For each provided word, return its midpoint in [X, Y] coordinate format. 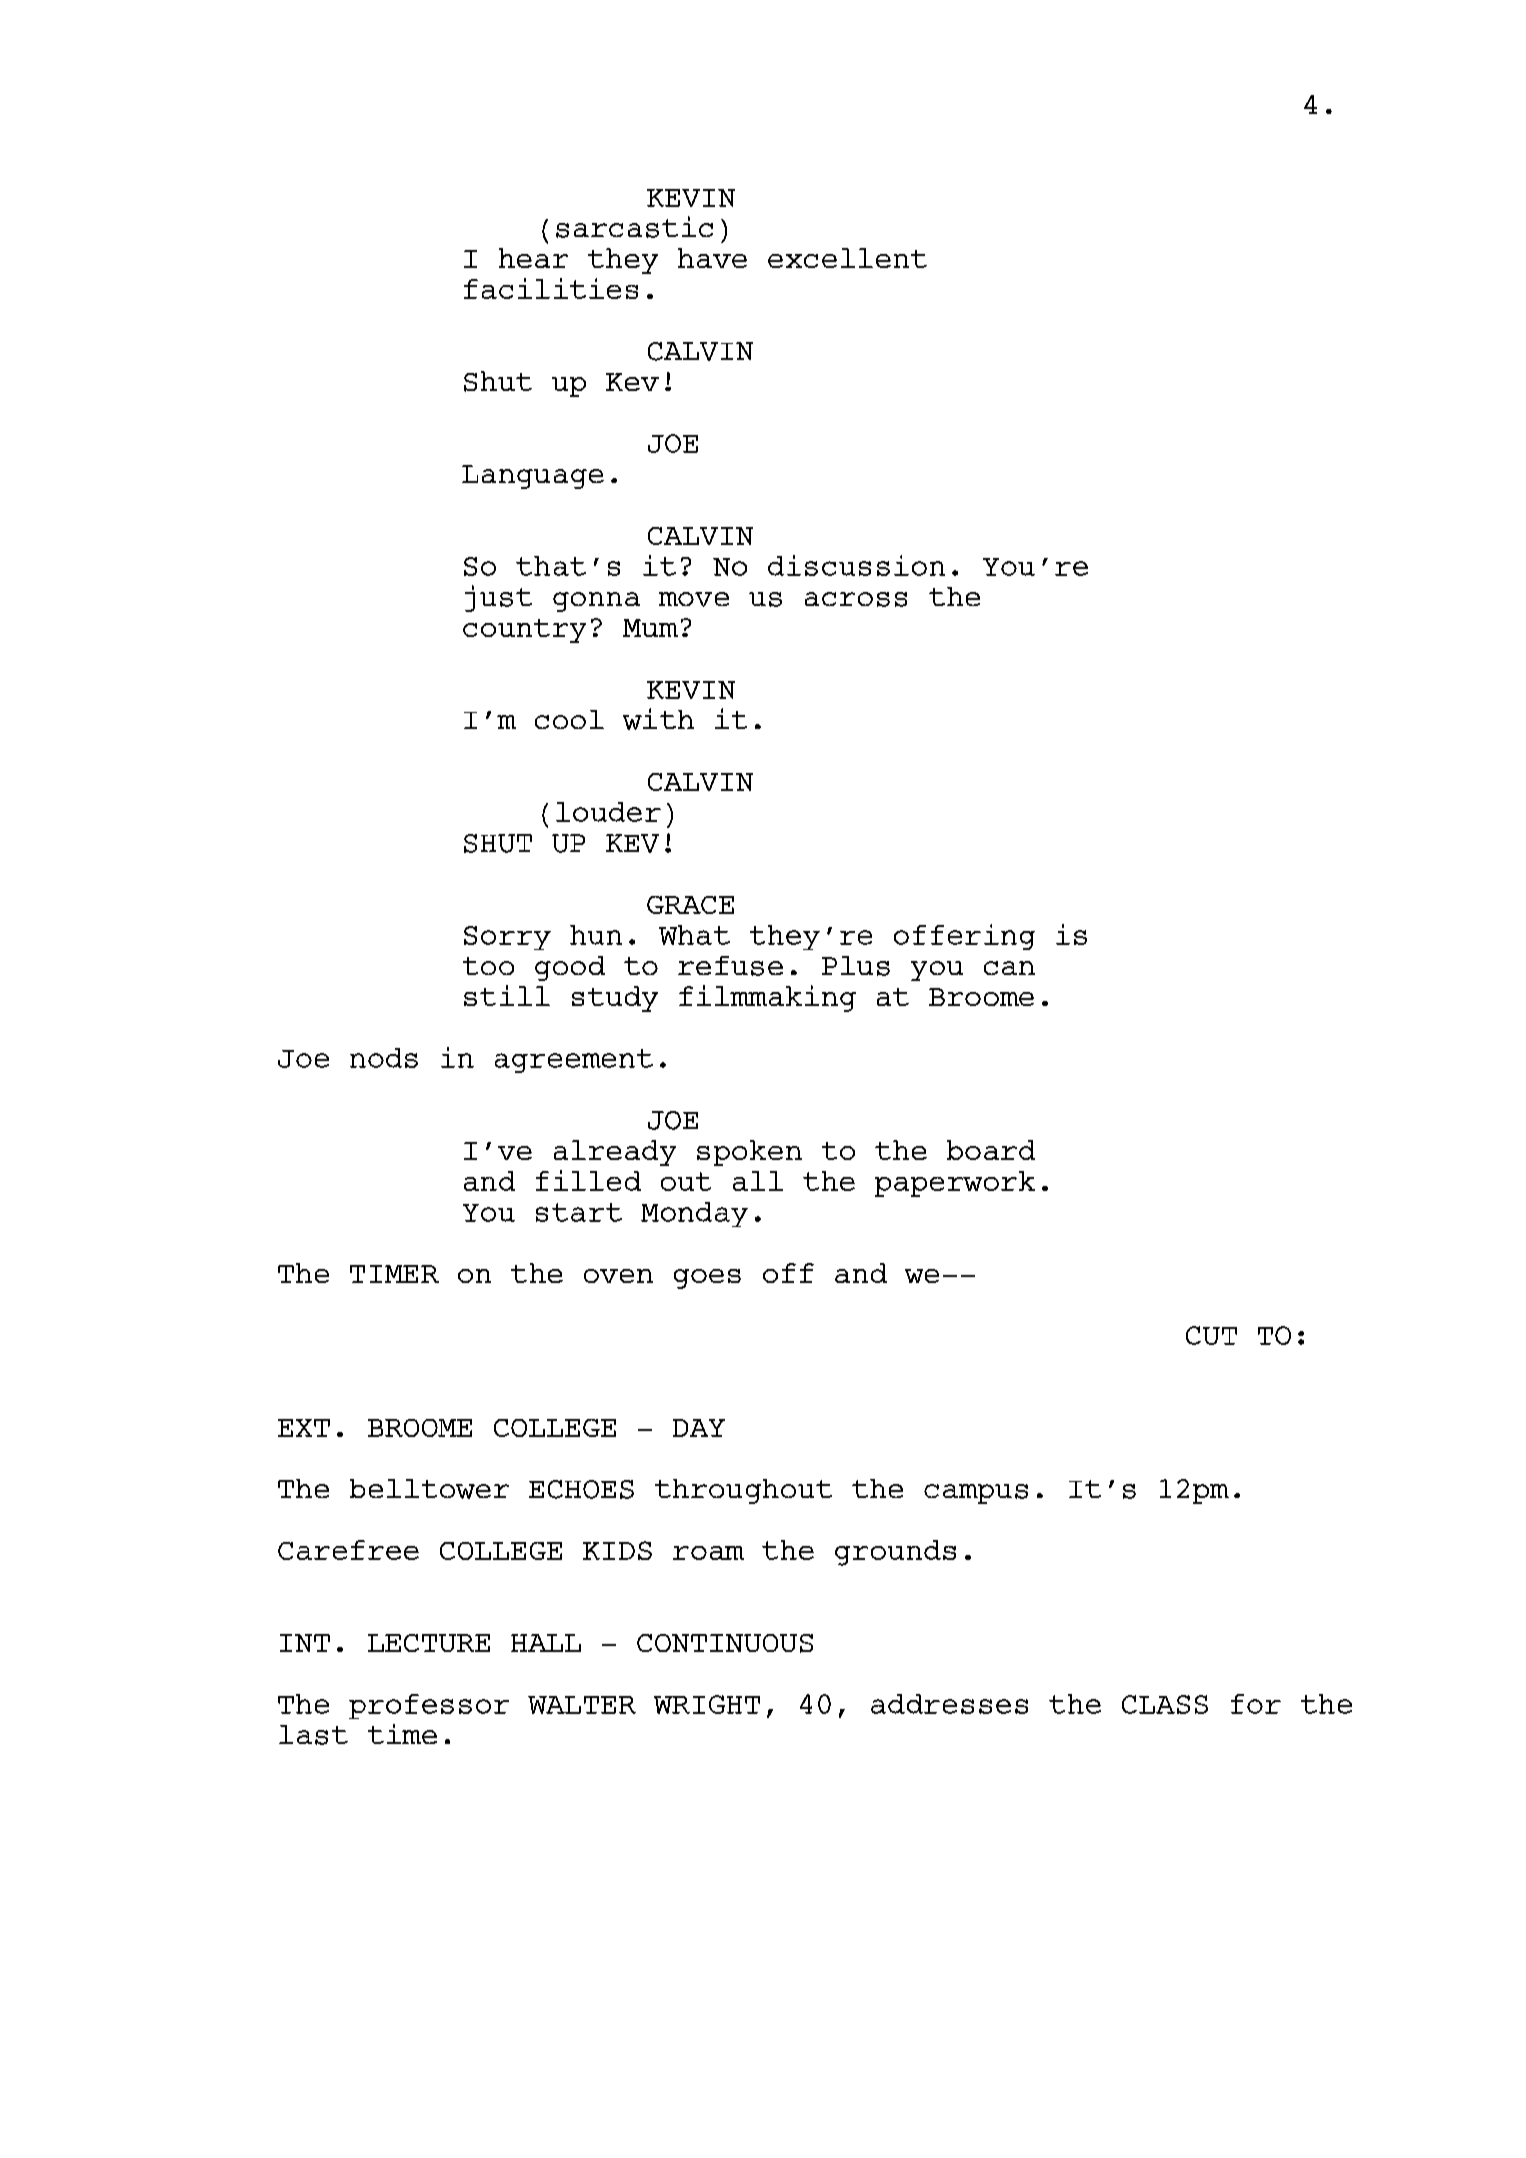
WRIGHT [707, 1704]
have [712, 258]
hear [533, 258]
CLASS [1165, 1704]
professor [429, 1706]
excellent [847, 258]
